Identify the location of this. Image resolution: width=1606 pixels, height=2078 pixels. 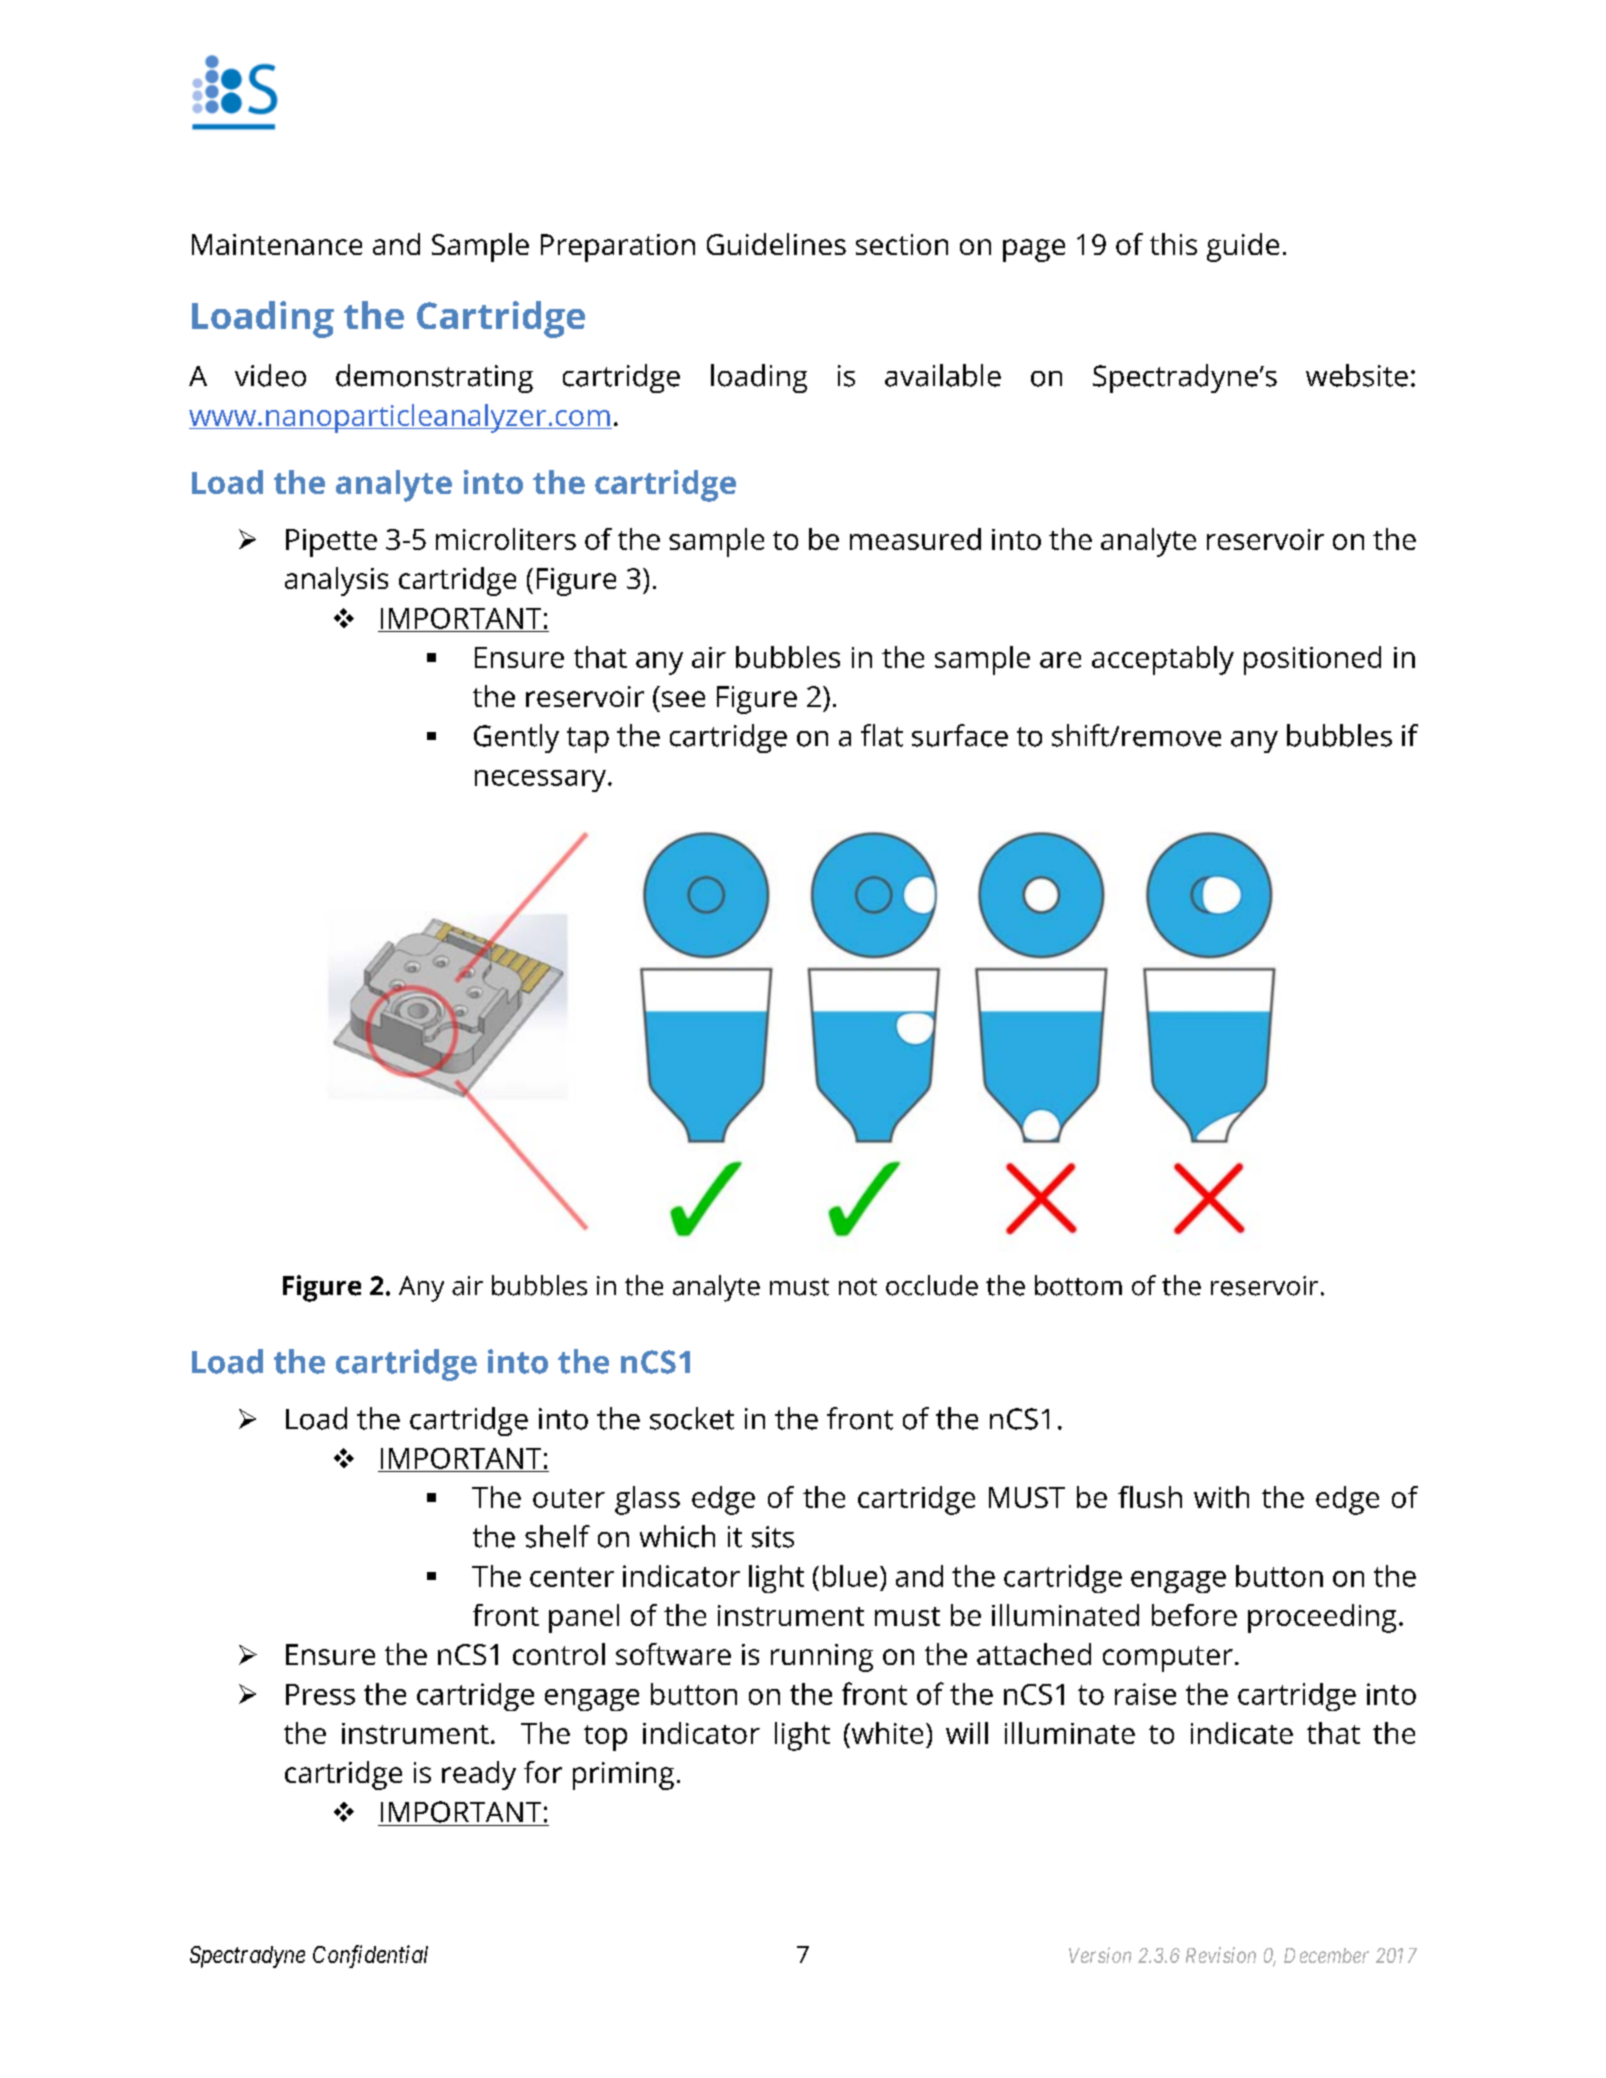
(1173, 244).
